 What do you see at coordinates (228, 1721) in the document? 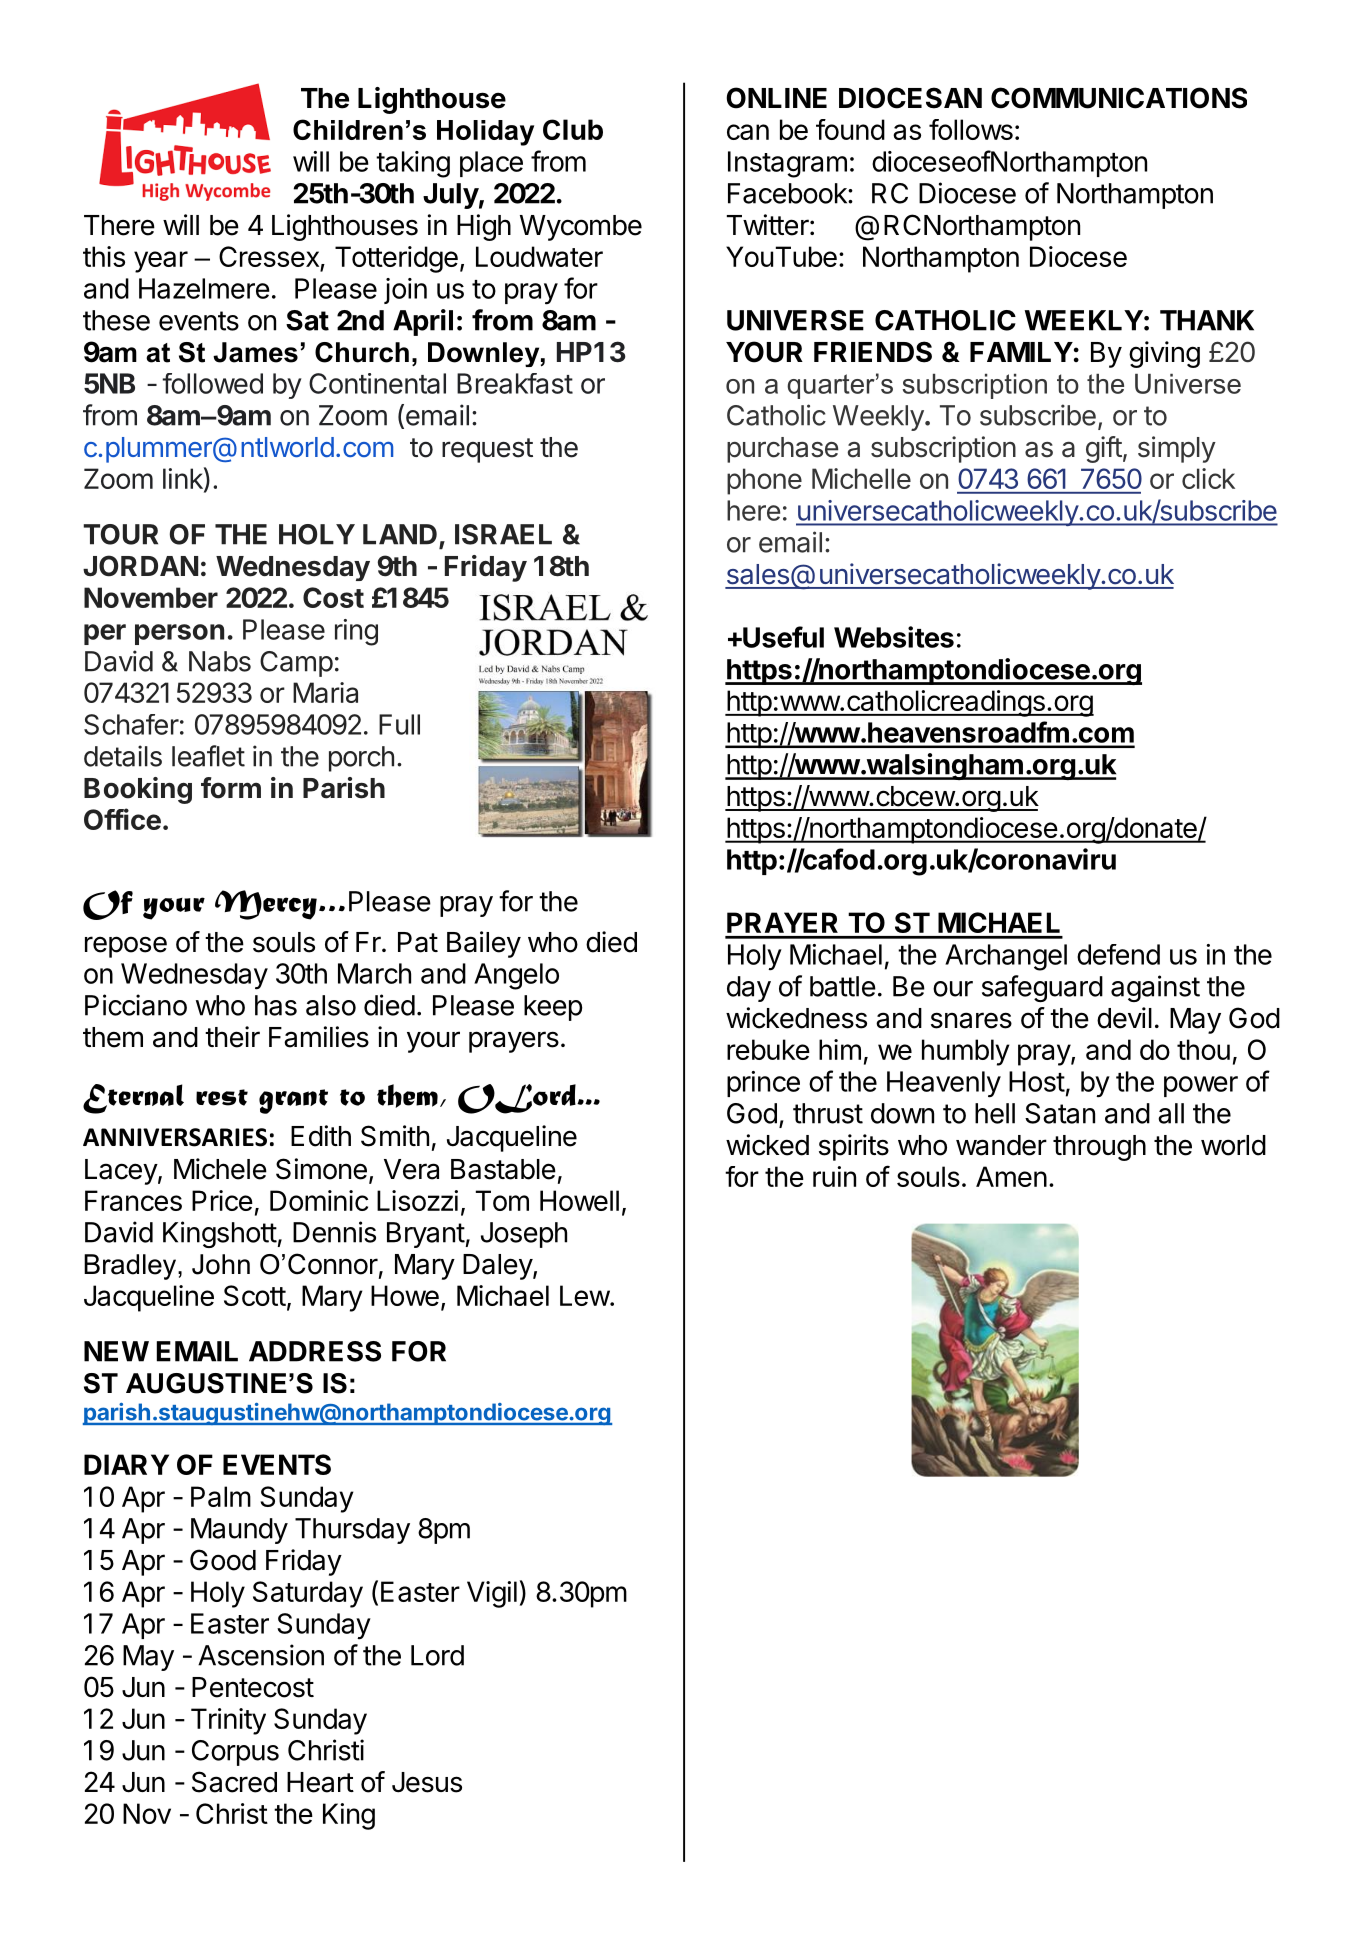
I see `Trinity` at bounding box center [228, 1721].
